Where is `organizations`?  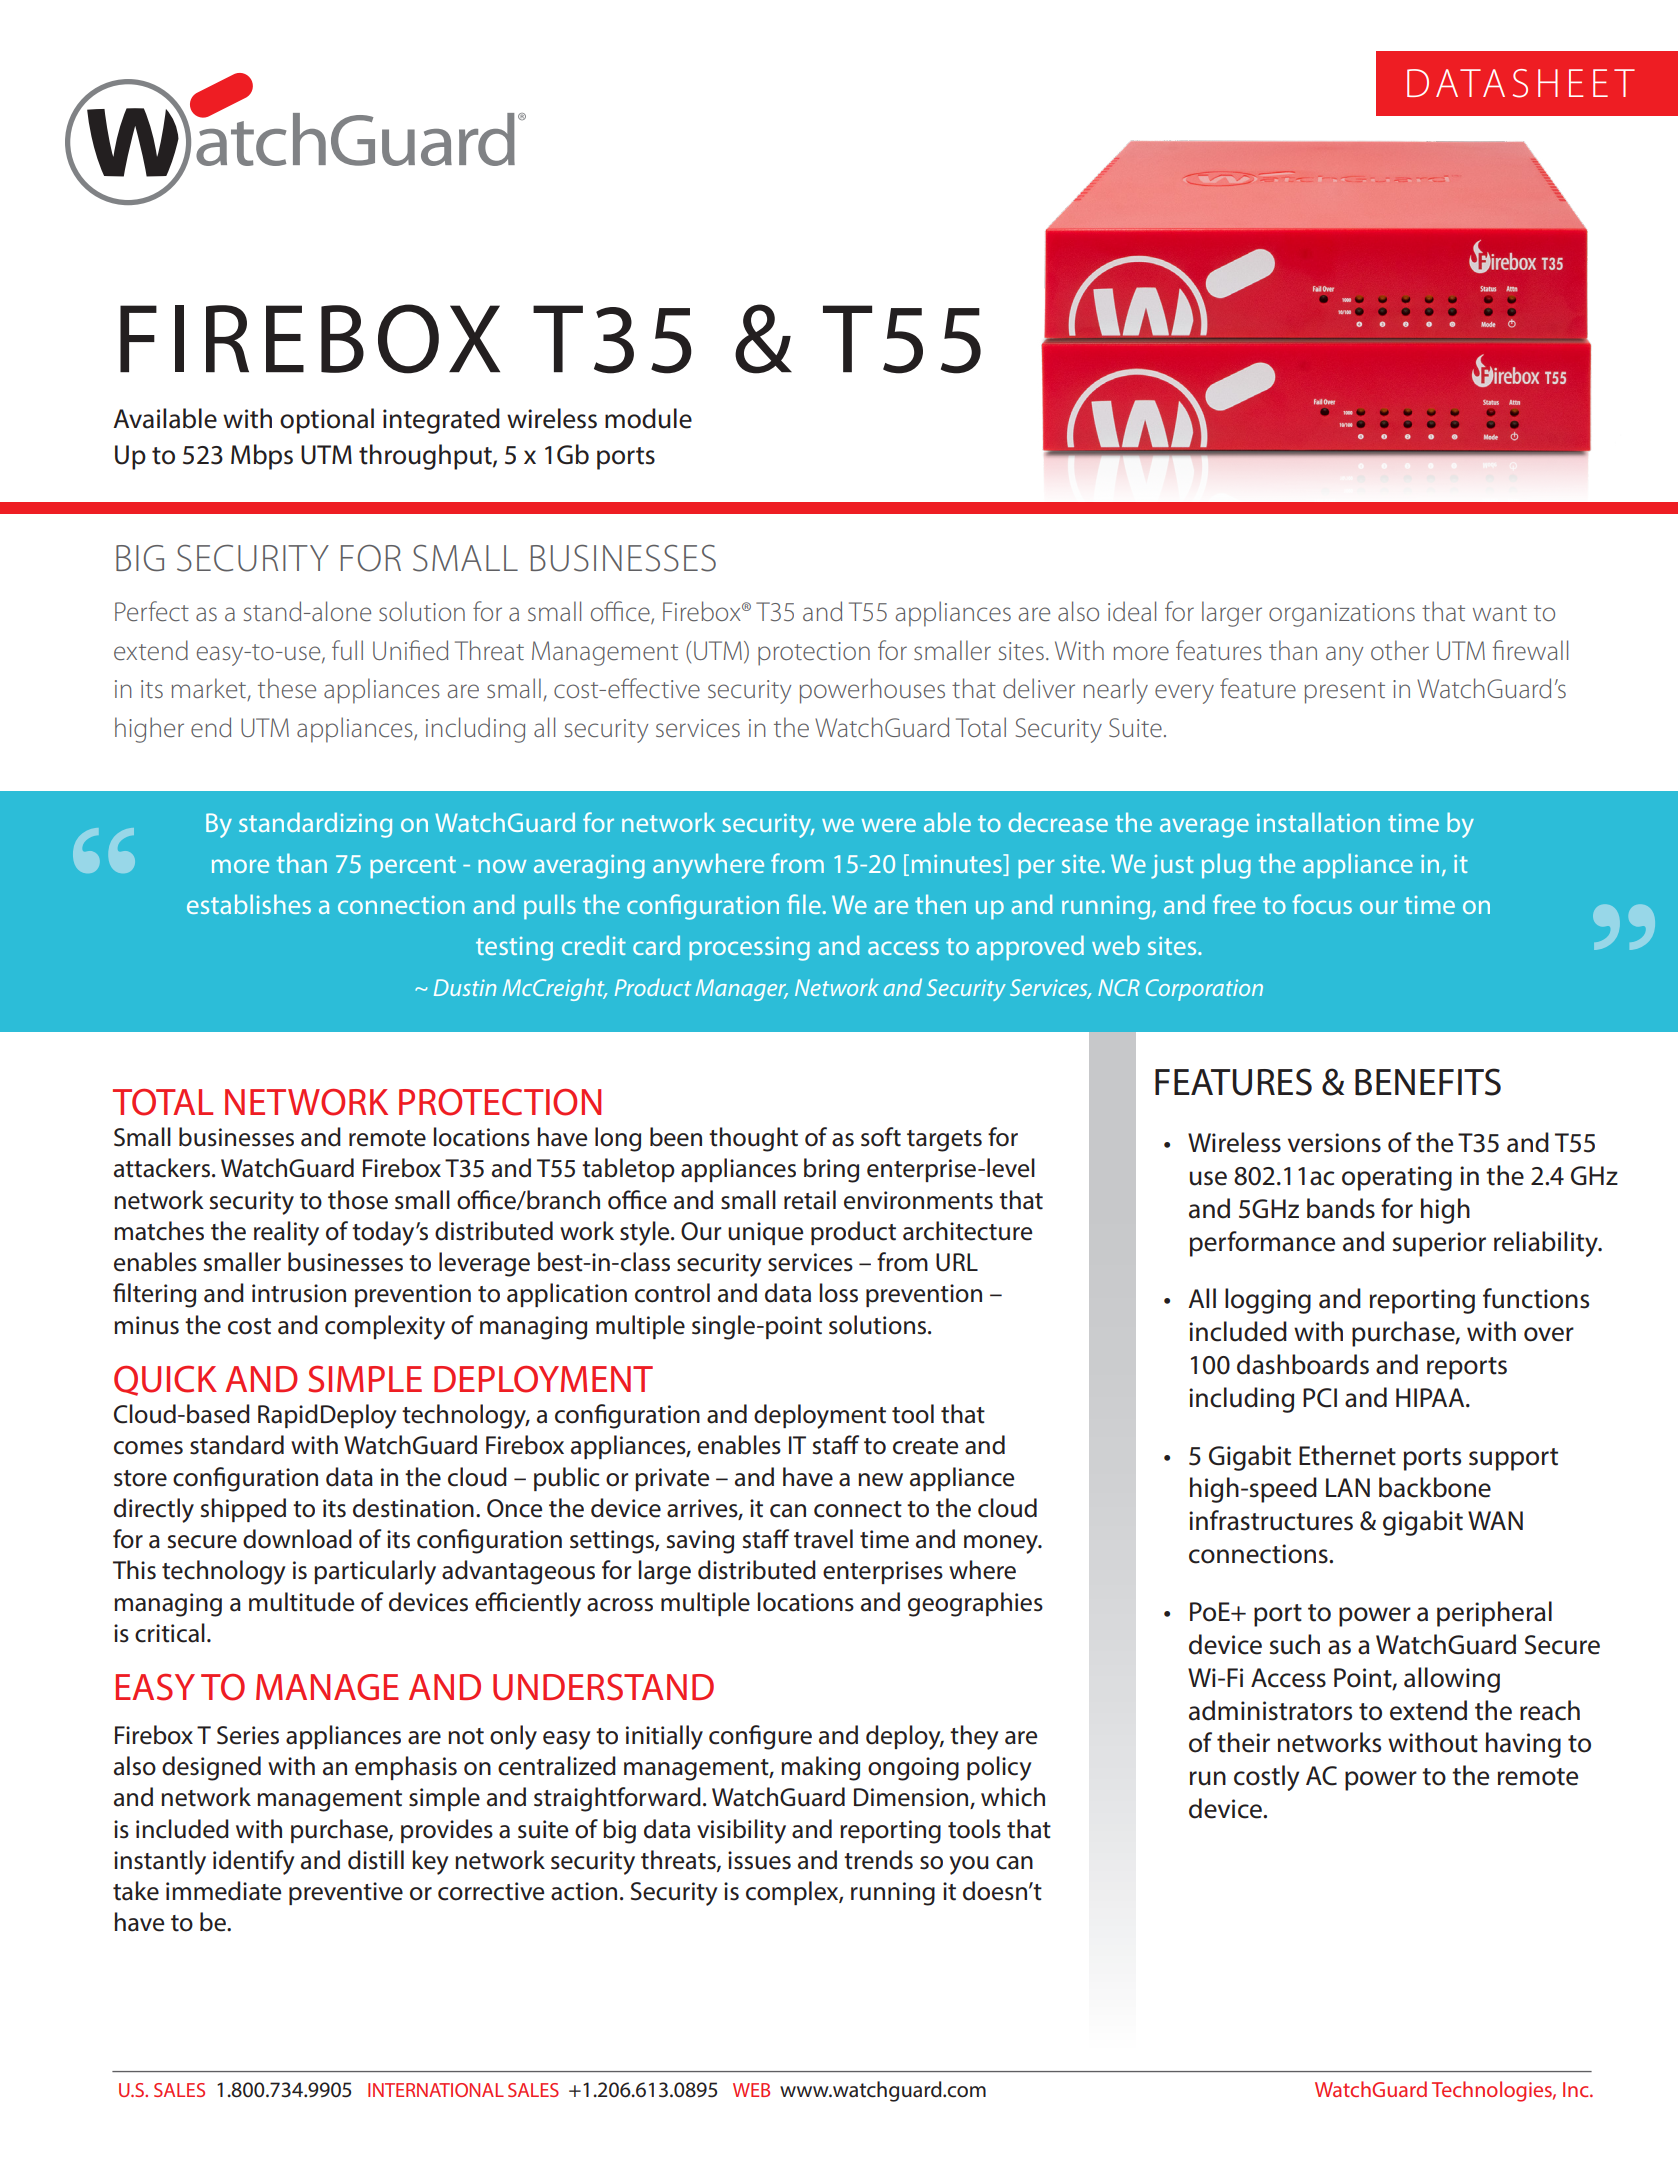 organizations is located at coordinates (1342, 615).
